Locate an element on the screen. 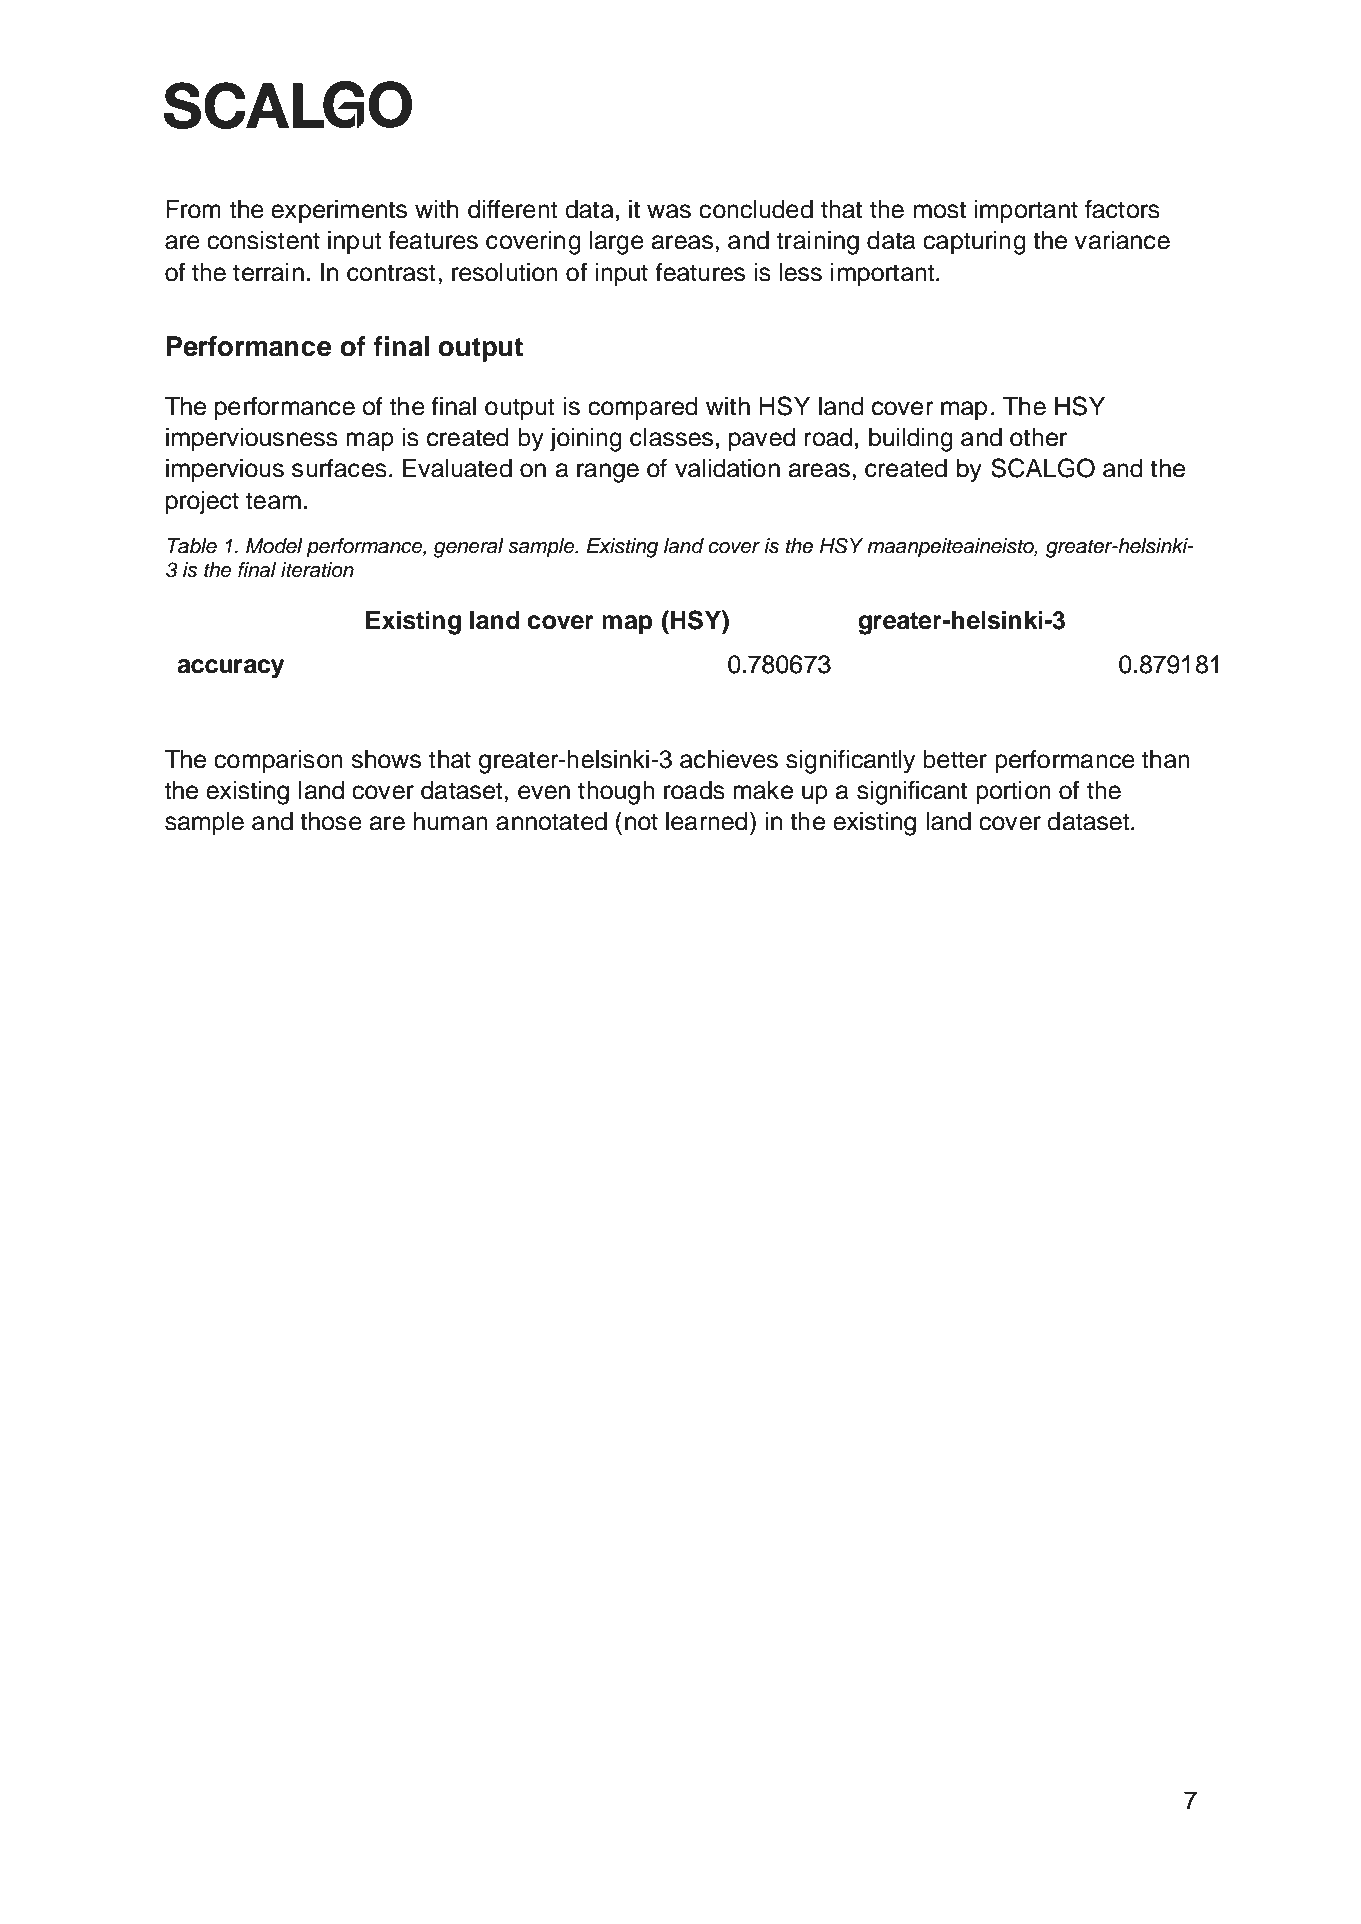 This screenshot has width=1361, height=1924. variance is located at coordinates (1122, 240).
